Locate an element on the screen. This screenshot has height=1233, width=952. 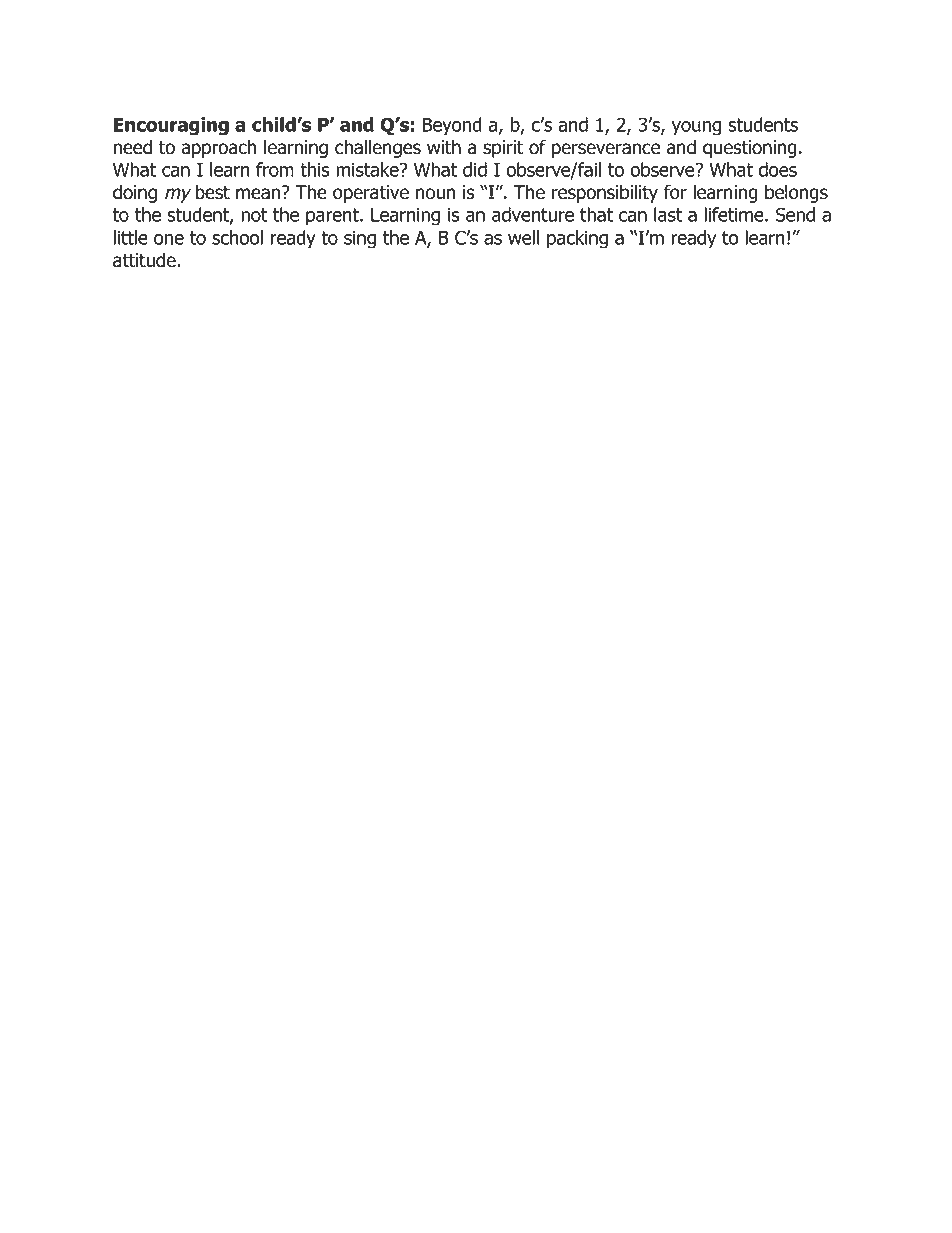
Encouraging is located at coordinates (171, 126).
